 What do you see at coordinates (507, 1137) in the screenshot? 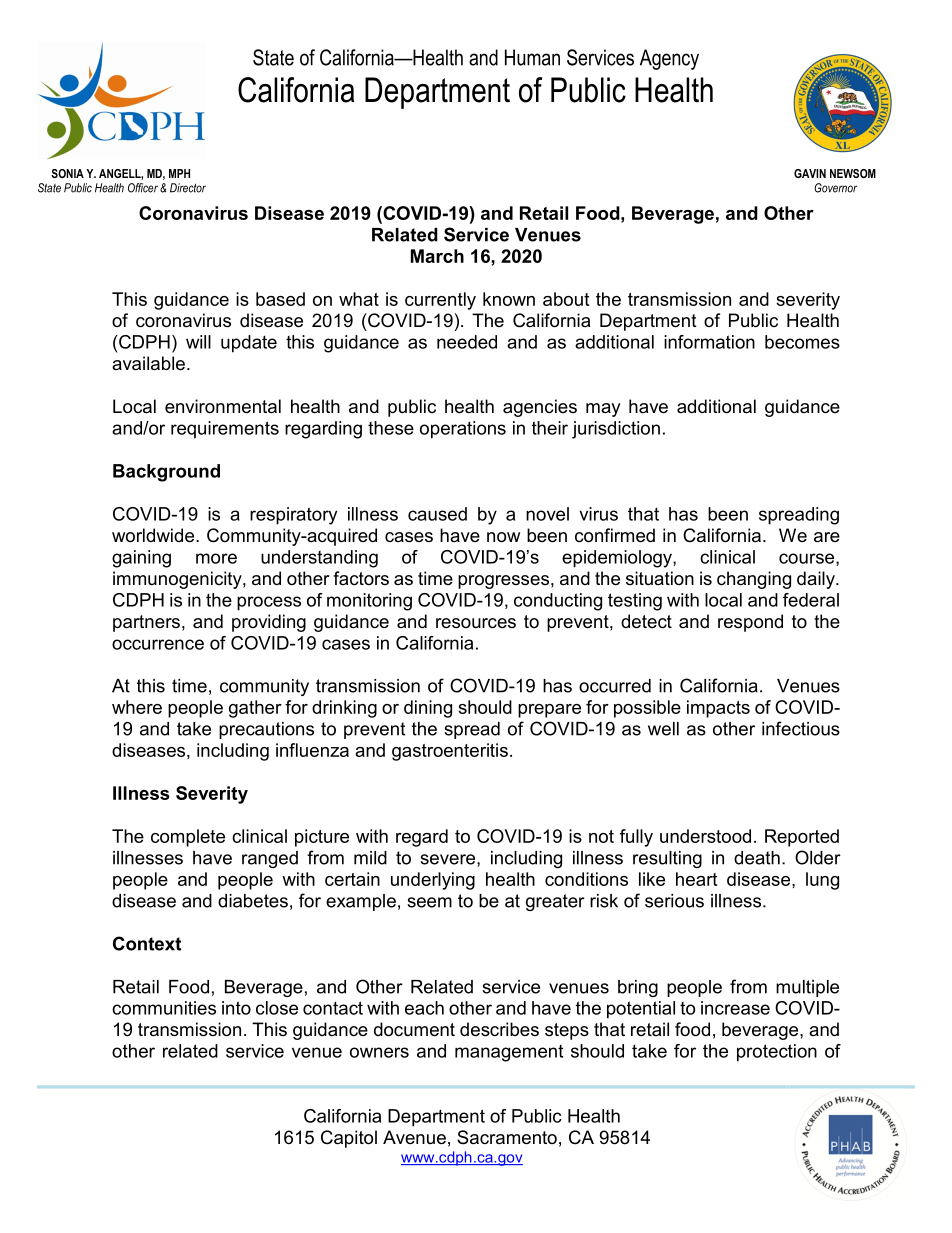
I see `Sacramento` at bounding box center [507, 1137].
